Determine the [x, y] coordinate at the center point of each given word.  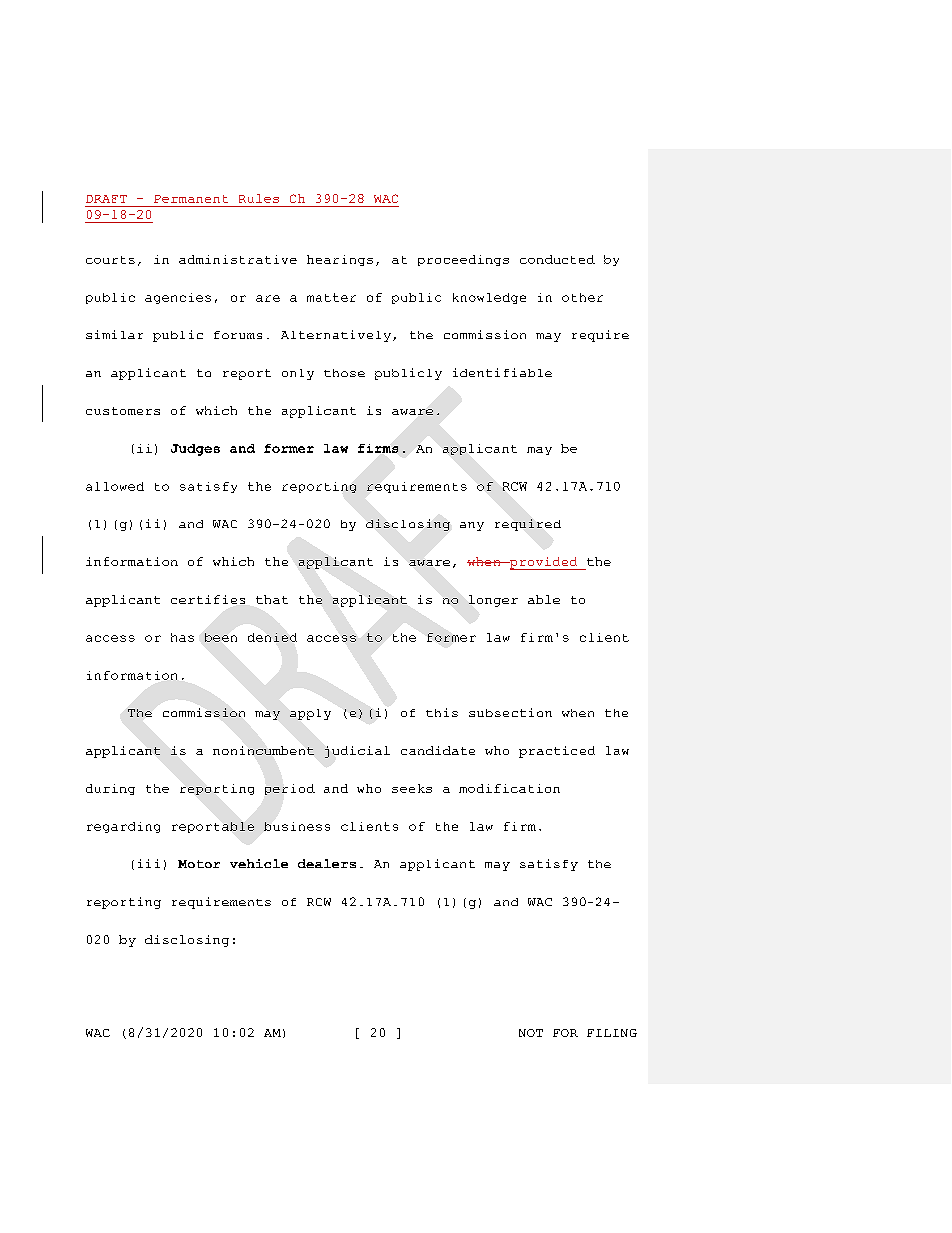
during [110, 789]
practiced [557, 752]
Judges [195, 450]
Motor [199, 864]
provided [544, 563]
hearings [340, 260]
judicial [357, 752]
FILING [612, 1033]
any [472, 526]
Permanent [191, 199]
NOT [531, 1033]
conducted [557, 259]
